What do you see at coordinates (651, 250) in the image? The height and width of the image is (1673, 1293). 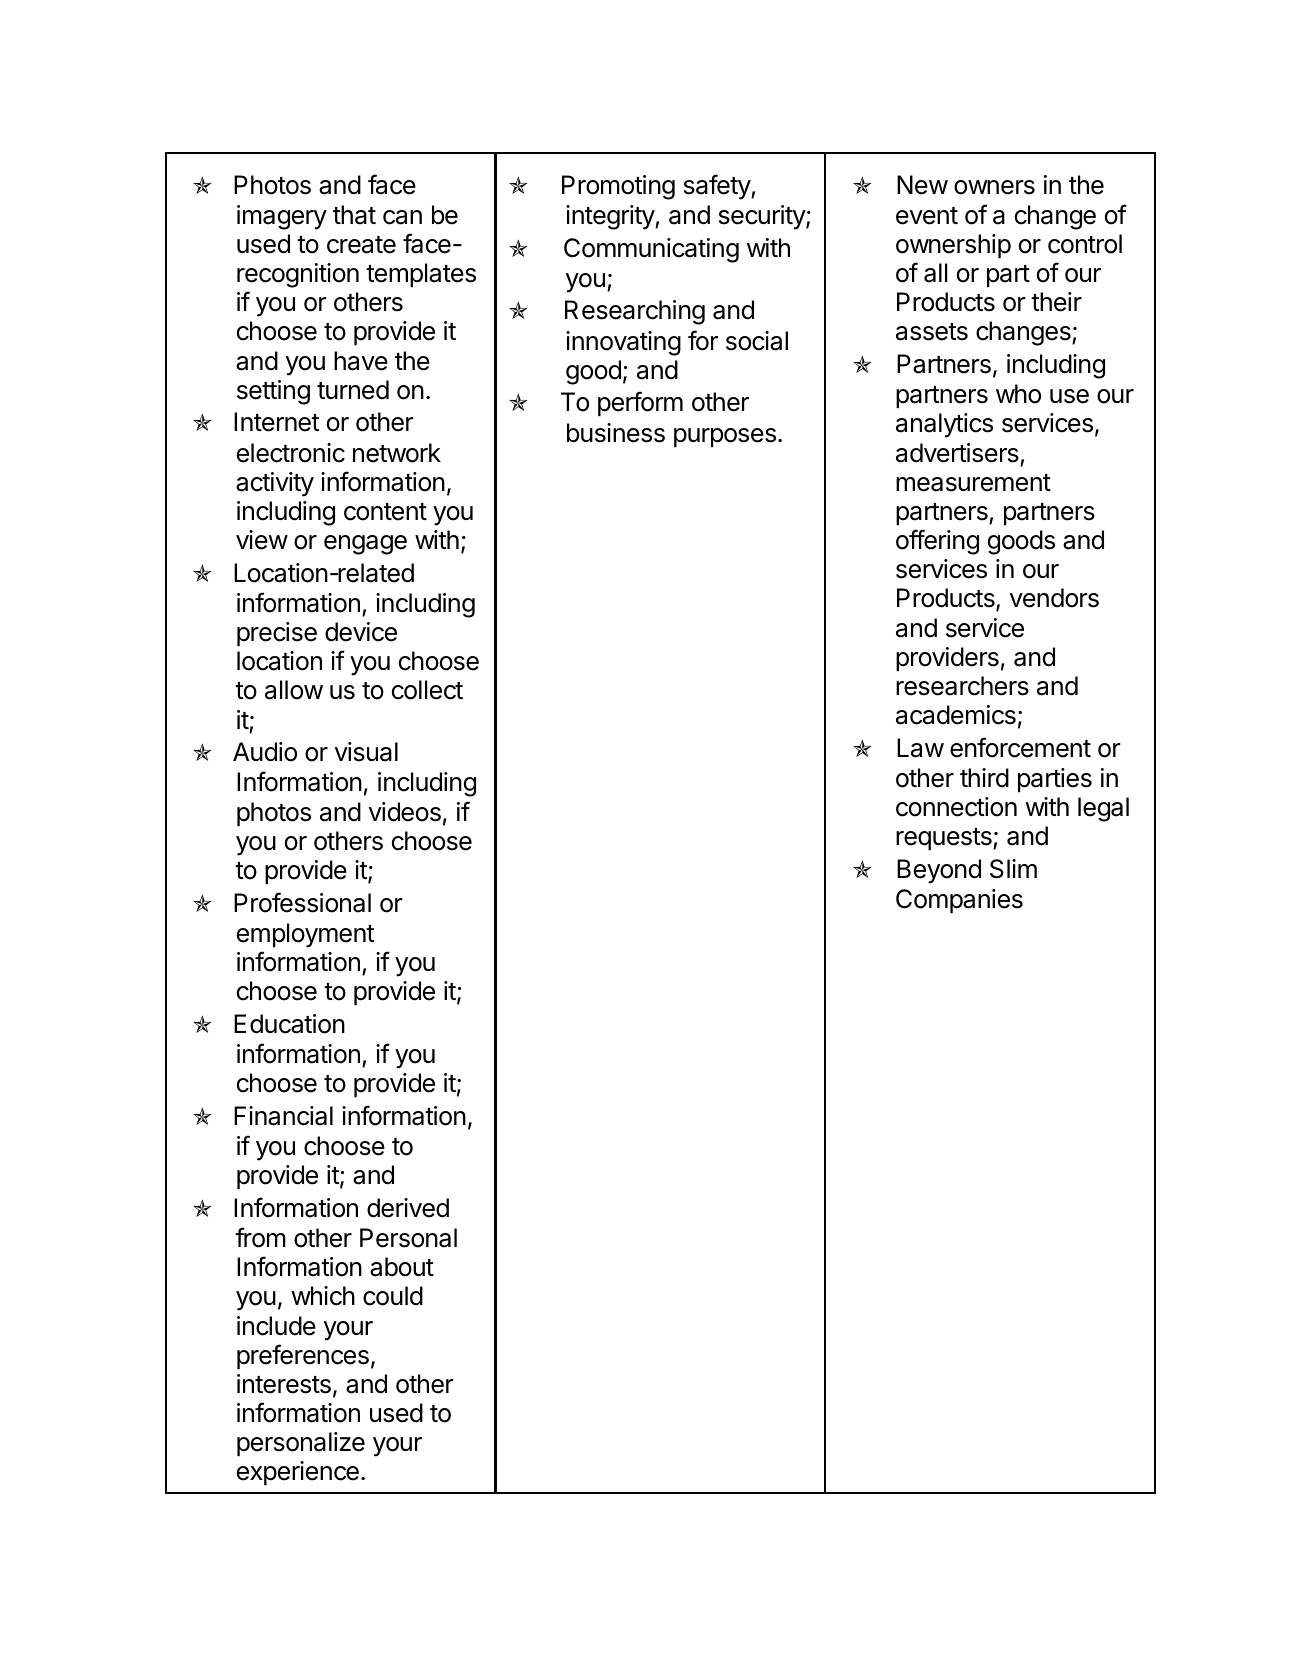 I see `Communicating` at bounding box center [651, 250].
